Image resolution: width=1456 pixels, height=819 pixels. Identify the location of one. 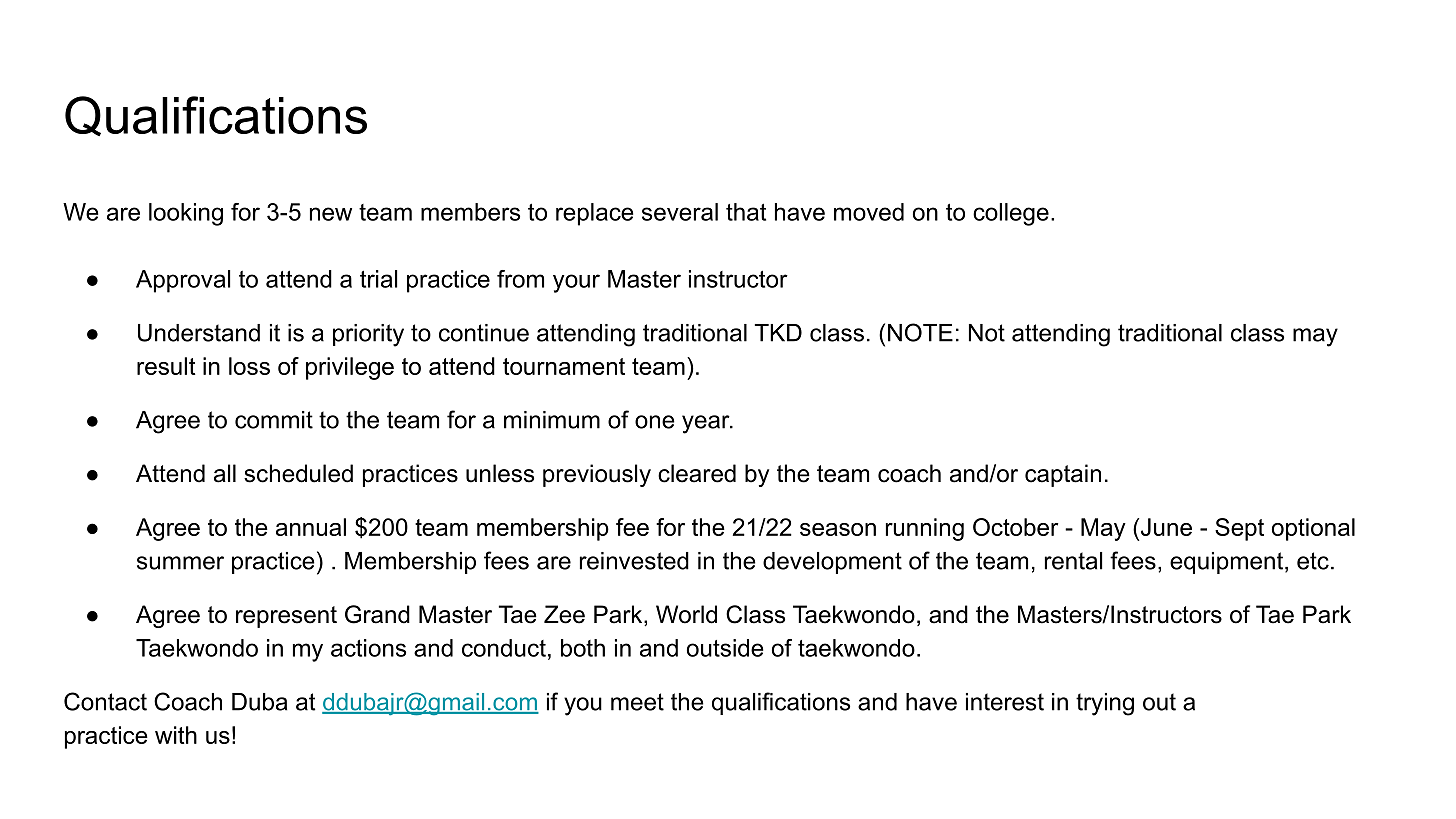
(655, 422).
